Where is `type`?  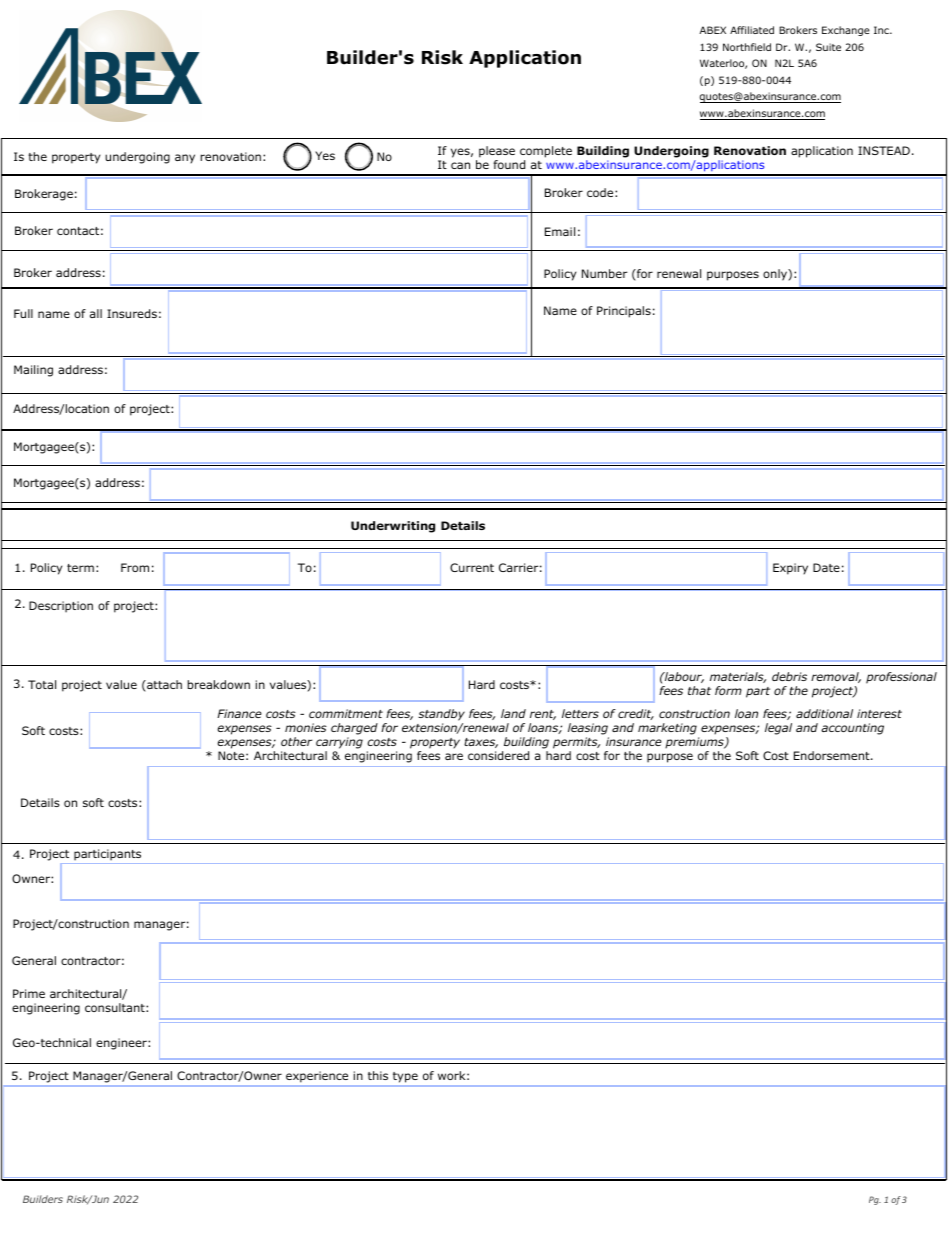 type is located at coordinates (405, 1077).
